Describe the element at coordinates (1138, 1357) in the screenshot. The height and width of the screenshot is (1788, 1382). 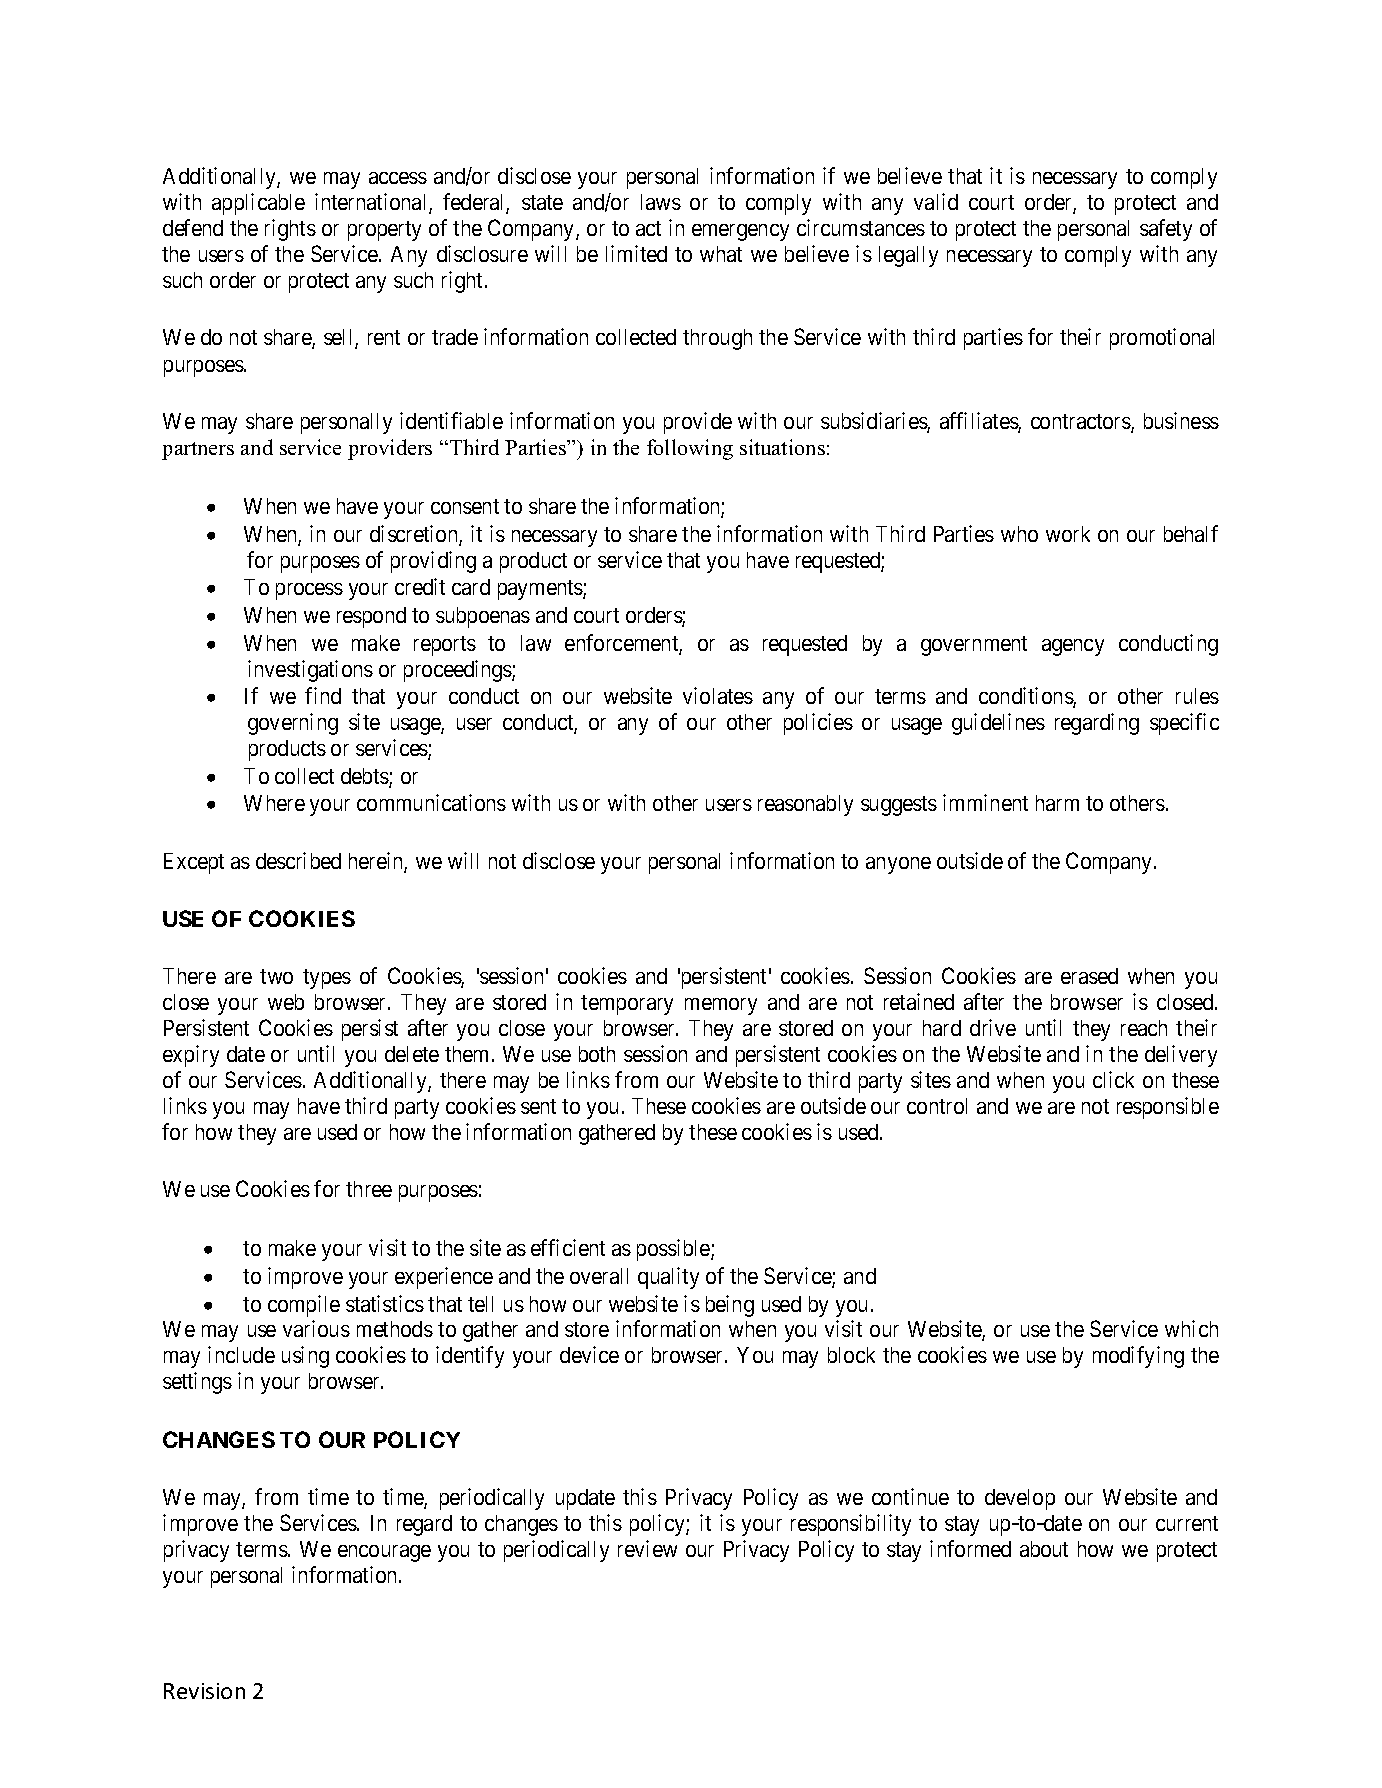
I see `modifying` at that location.
